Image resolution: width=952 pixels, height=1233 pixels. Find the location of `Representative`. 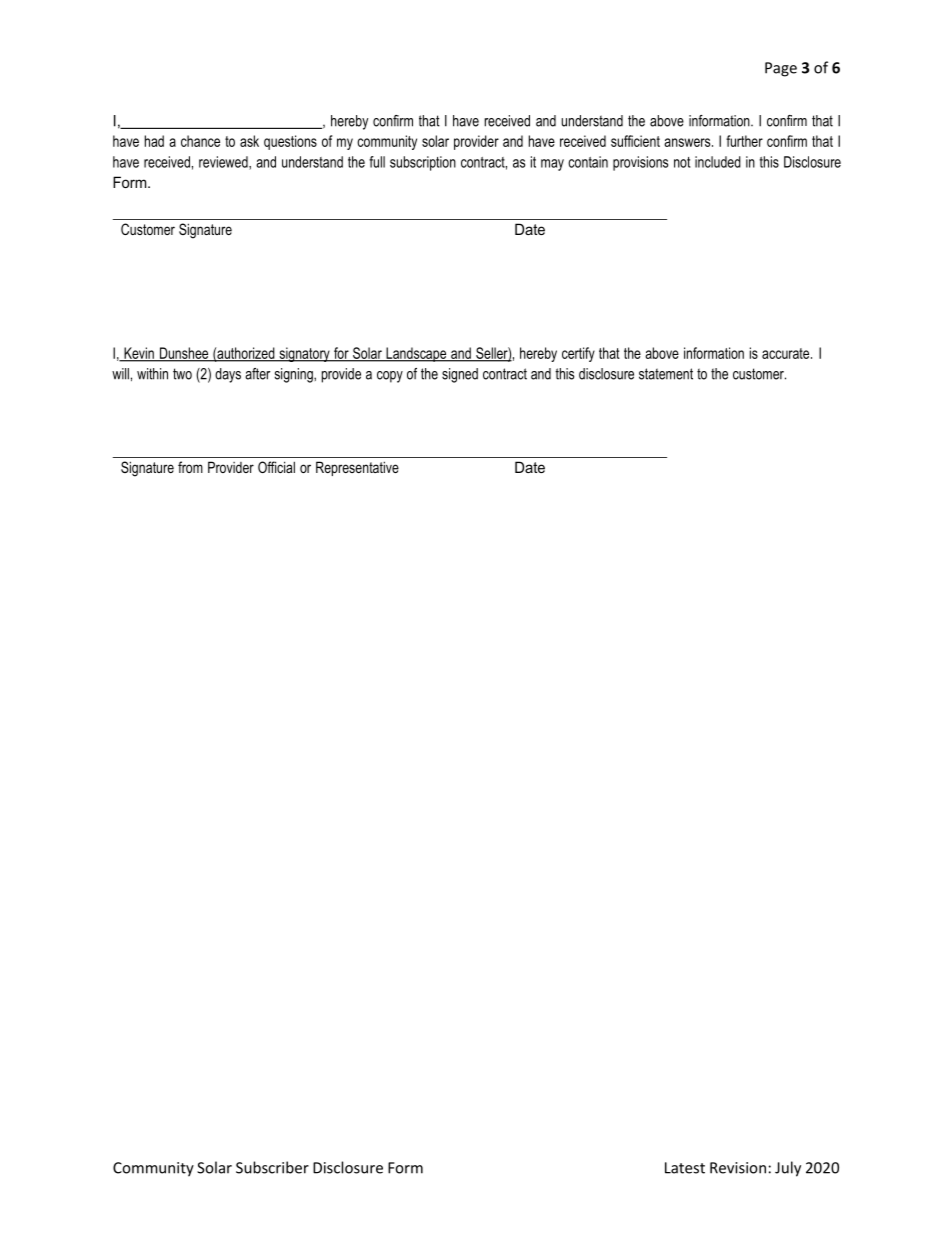

Representative is located at coordinates (357, 468).
